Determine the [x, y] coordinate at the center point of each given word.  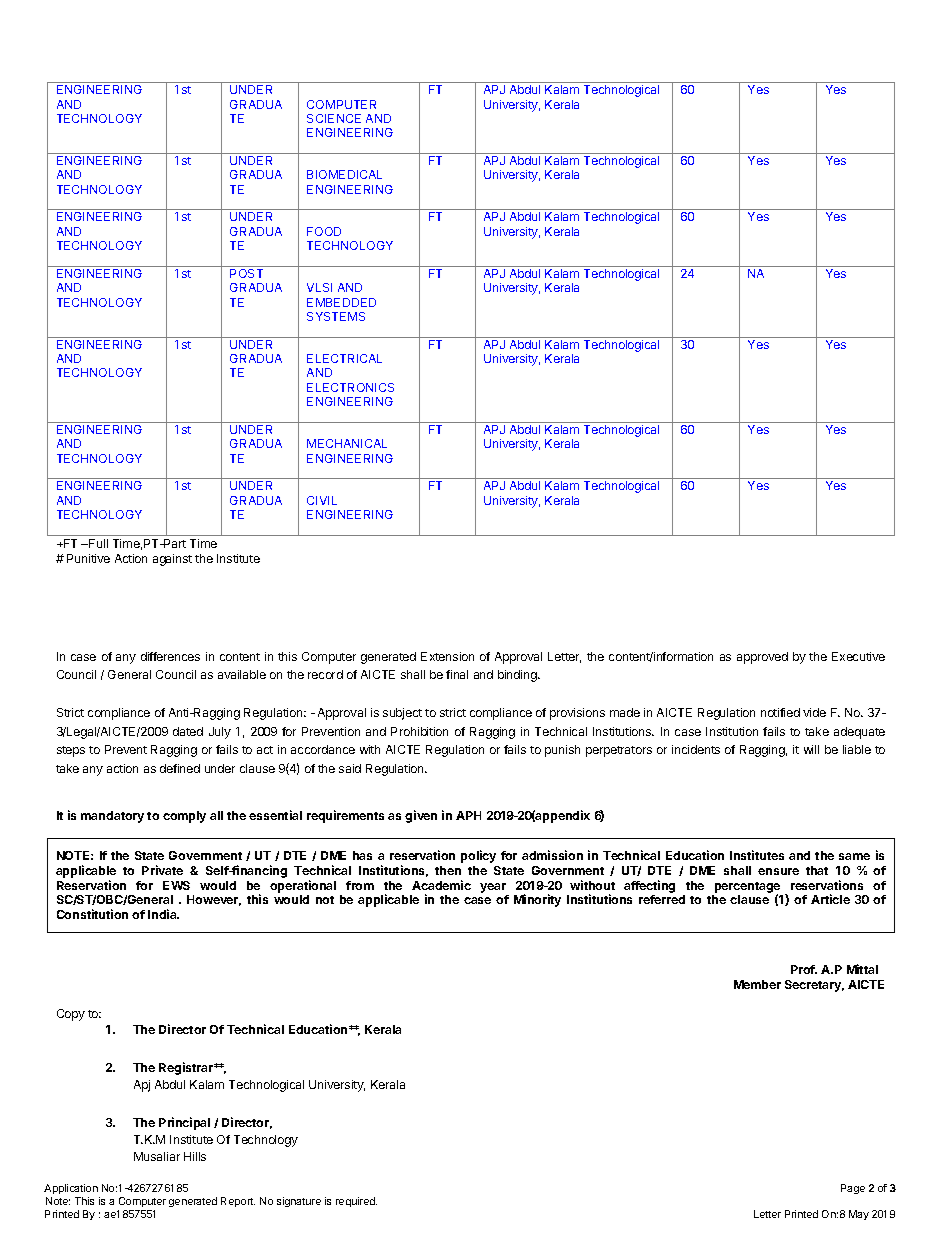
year [493, 888]
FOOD [324, 231]
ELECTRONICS [350, 387]
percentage [747, 888]
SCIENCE [334, 118]
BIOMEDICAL [344, 174]
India [163, 914]
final [457, 674]
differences [170, 656]
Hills [195, 1156]
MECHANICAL [347, 443]
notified [780, 712]
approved [762, 658]
